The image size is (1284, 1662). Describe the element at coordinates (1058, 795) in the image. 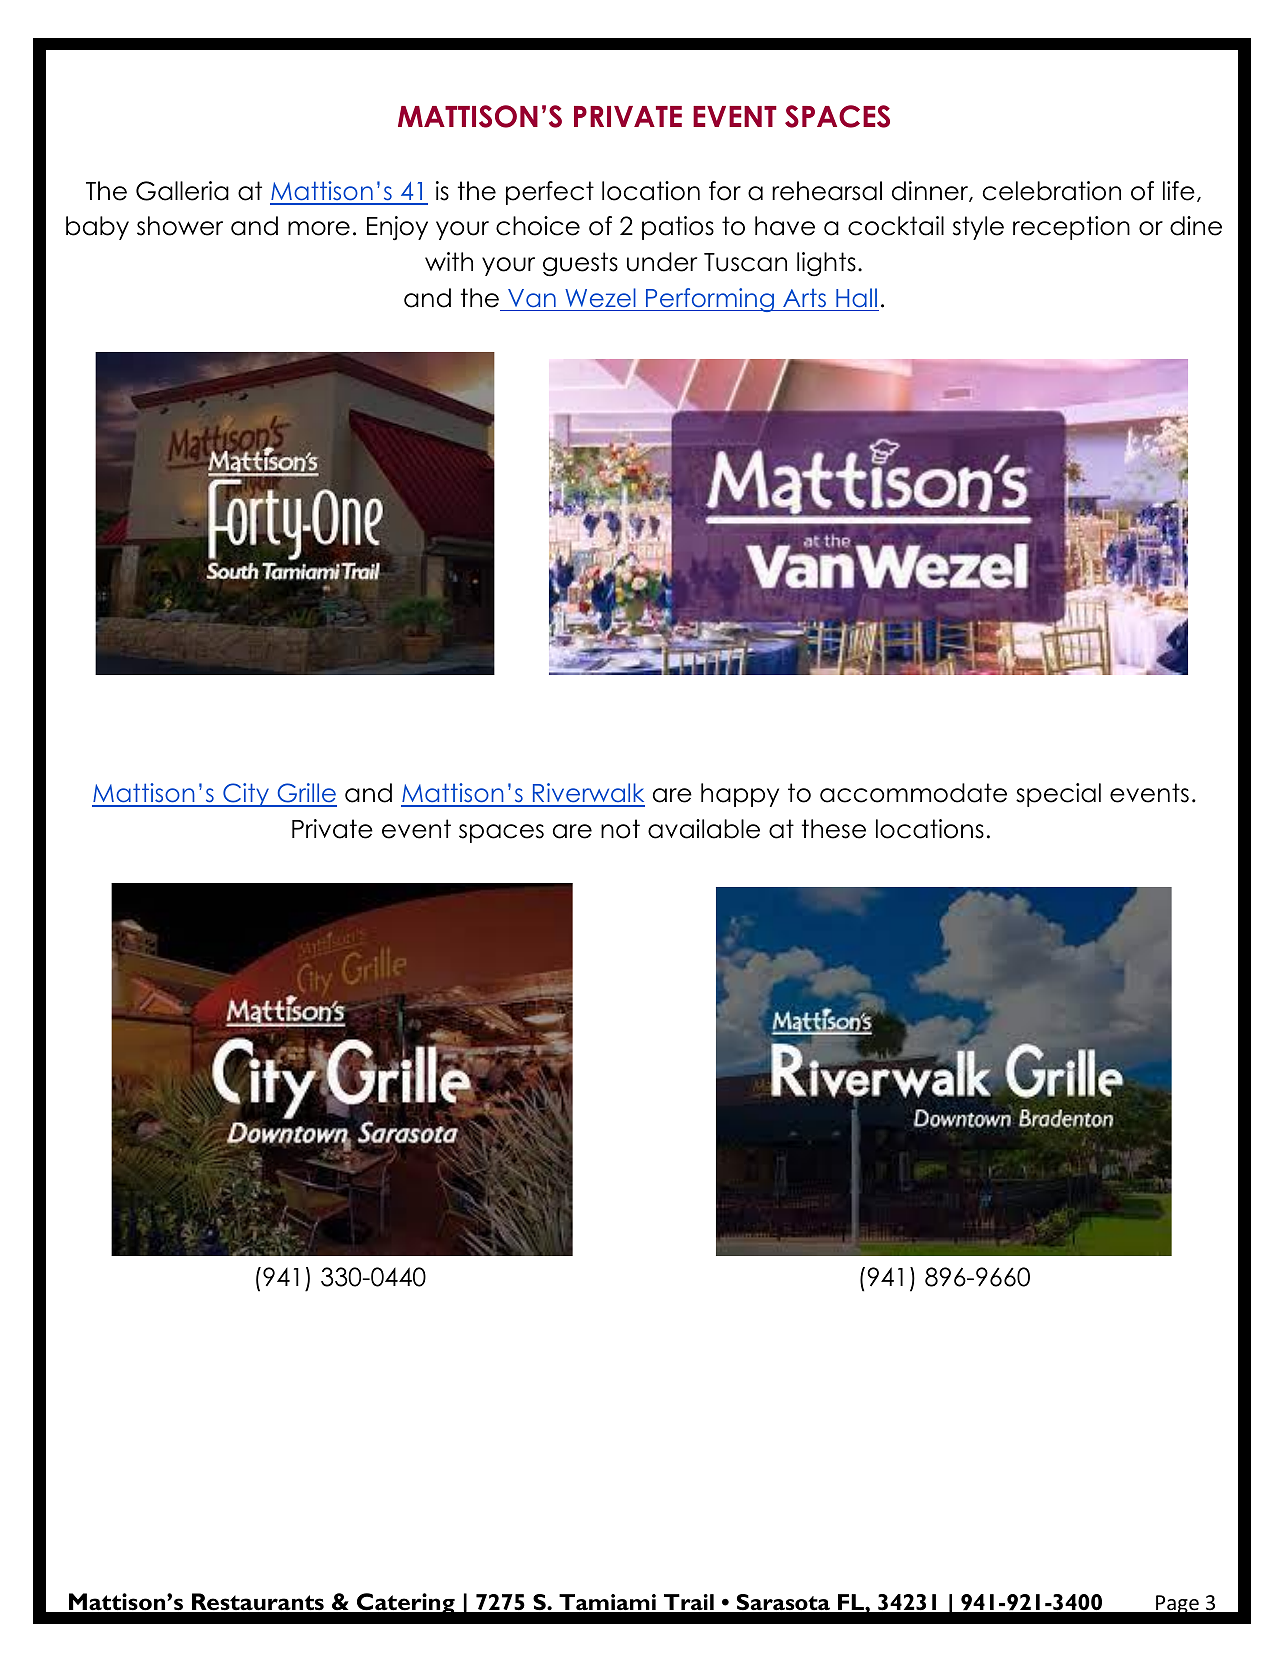

I see `special` at that location.
